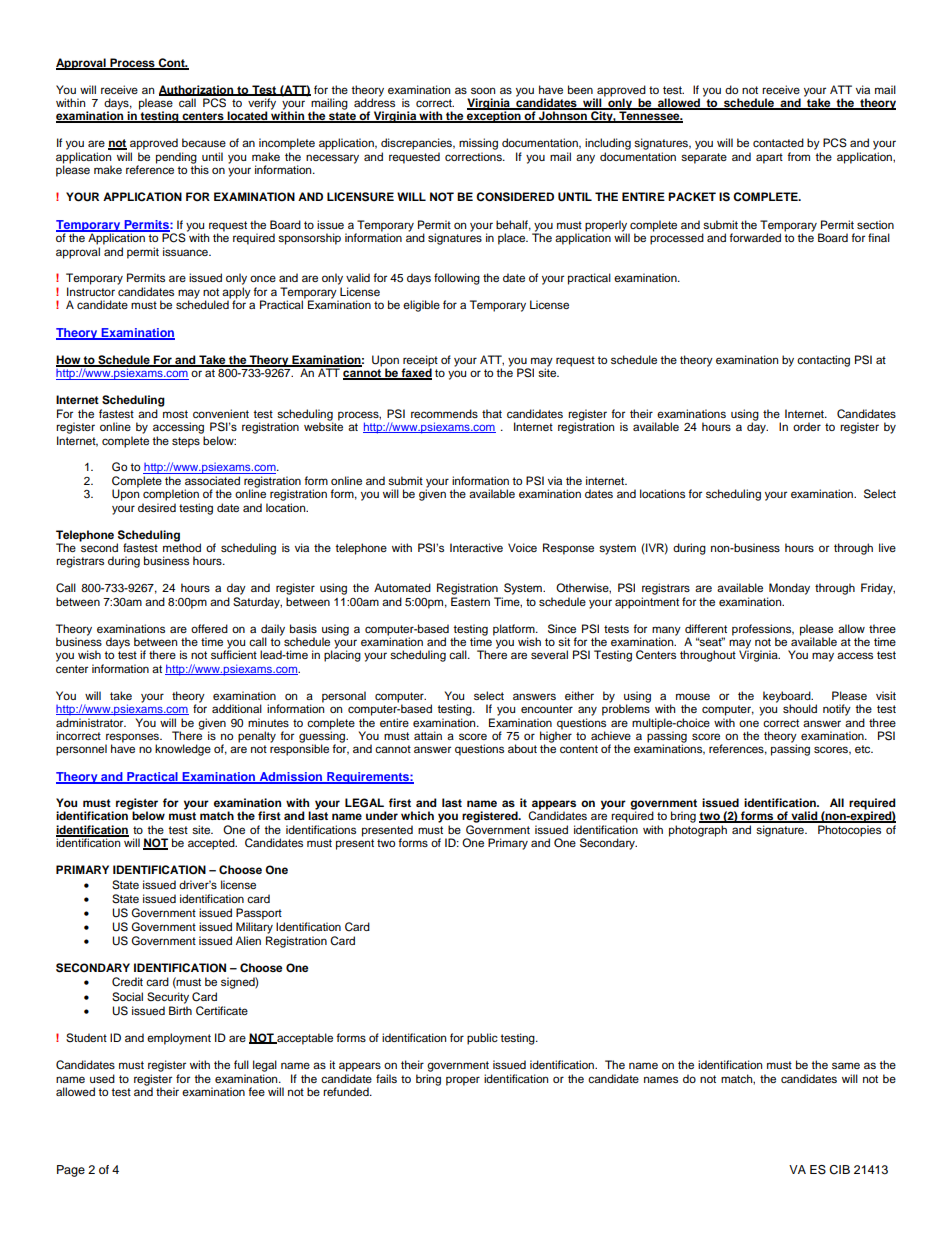 The width and height of the document is (952, 1233). Describe the element at coordinates (839, 1170) in the document. I see `CIB` at that location.
